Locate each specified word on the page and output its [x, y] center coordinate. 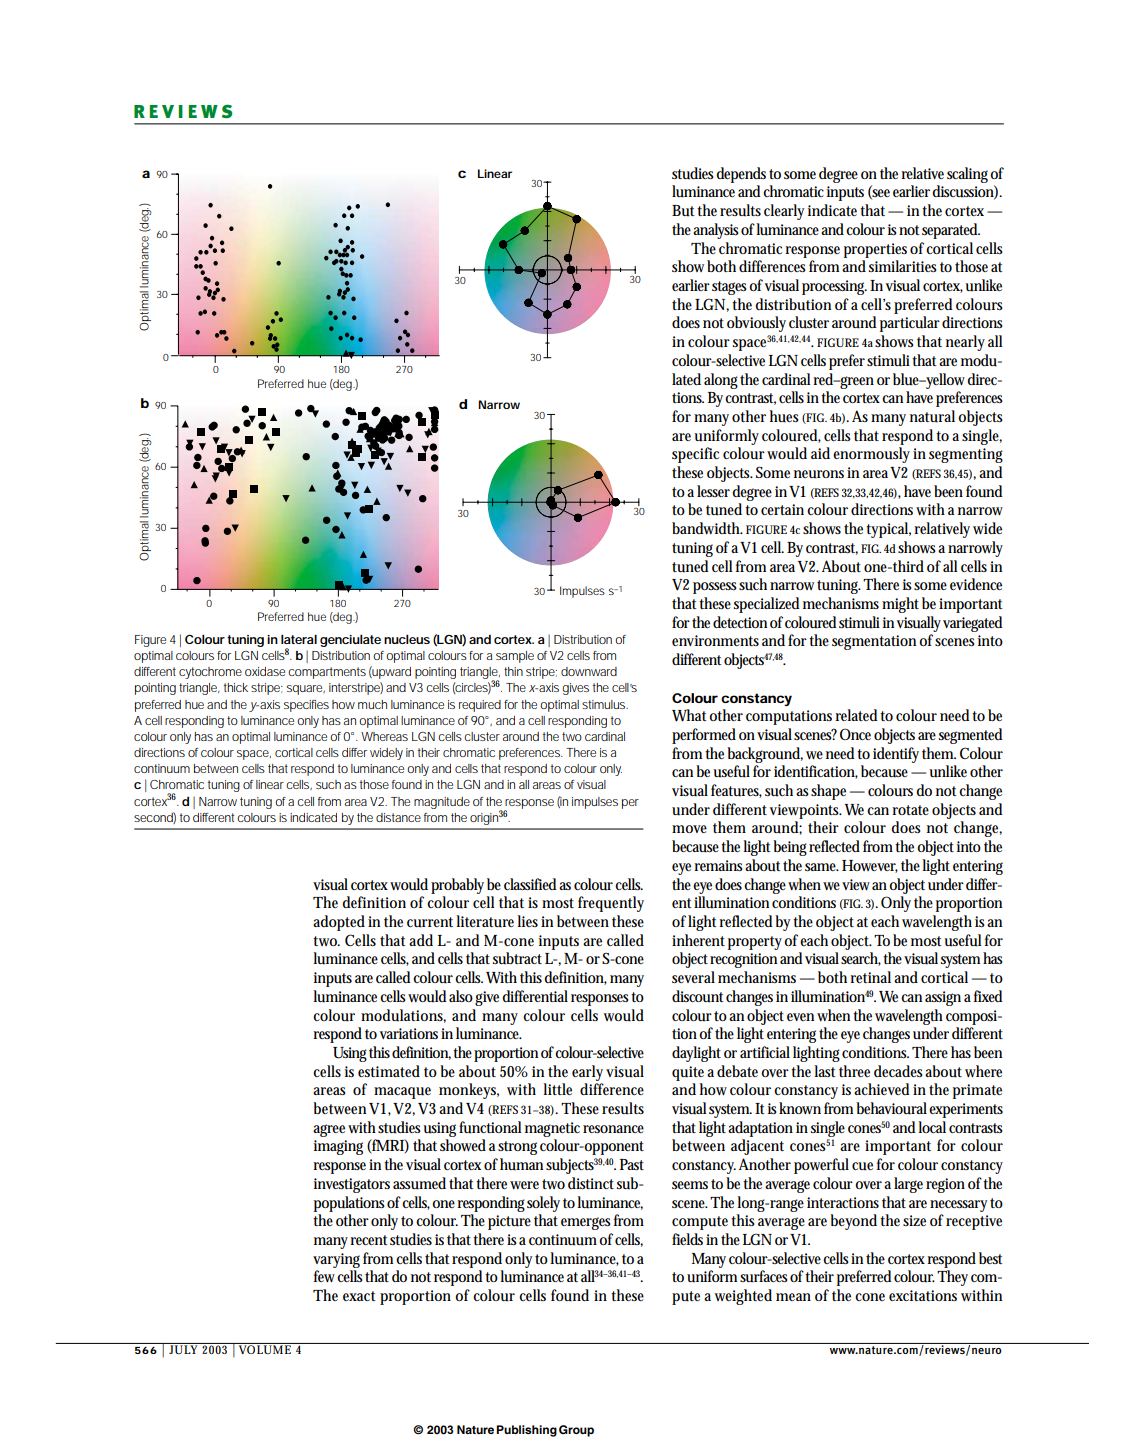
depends [741, 175]
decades [900, 1071]
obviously [756, 324]
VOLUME [265, 1348]
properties [875, 250]
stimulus [605, 704]
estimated [389, 1071]
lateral [299, 639]
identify [896, 755]
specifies [306, 706]
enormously [871, 455]
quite [688, 1073]
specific [695, 455]
